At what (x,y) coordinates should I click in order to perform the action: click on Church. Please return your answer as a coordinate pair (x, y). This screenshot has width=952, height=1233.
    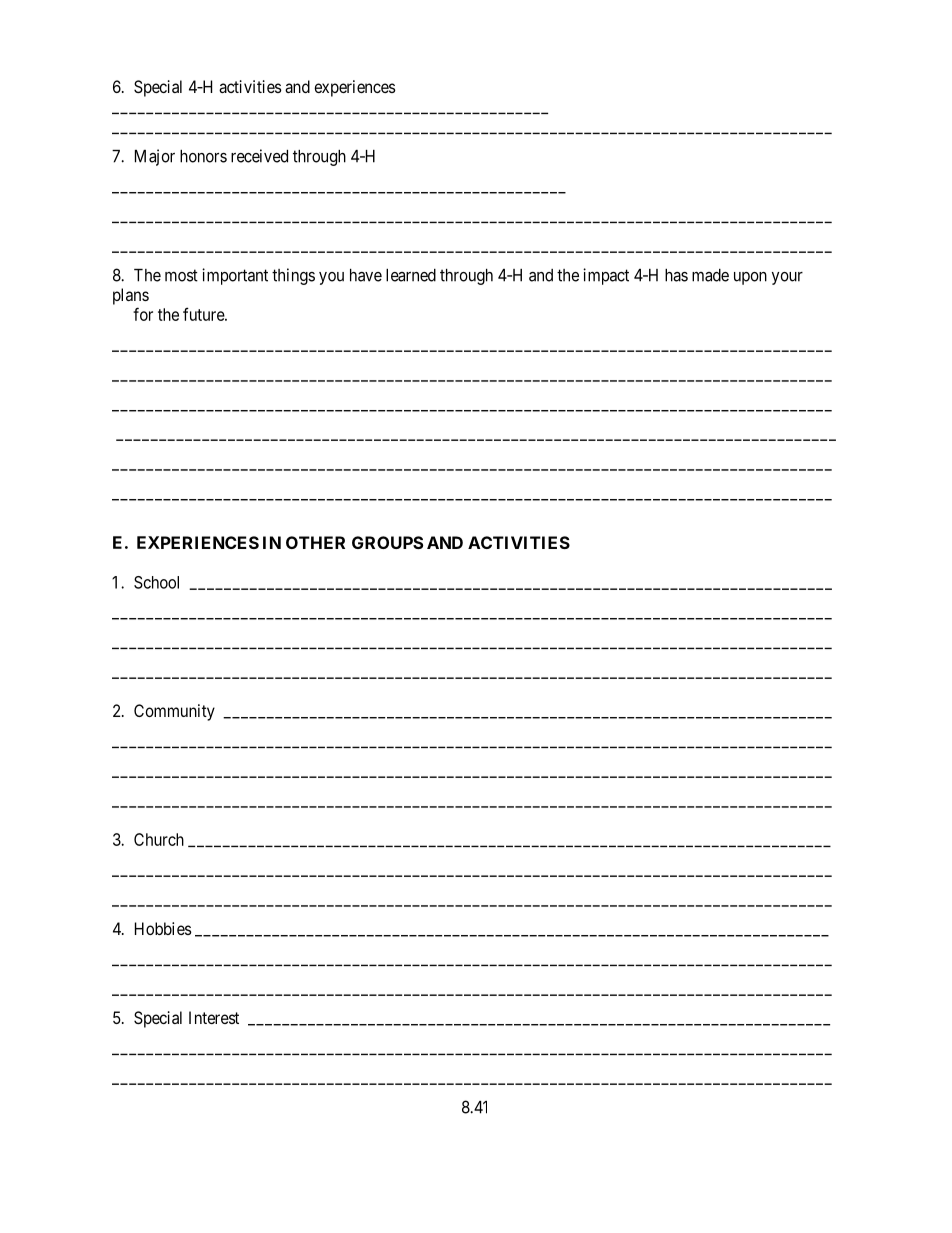
    Looking at the image, I should click on (159, 839).
